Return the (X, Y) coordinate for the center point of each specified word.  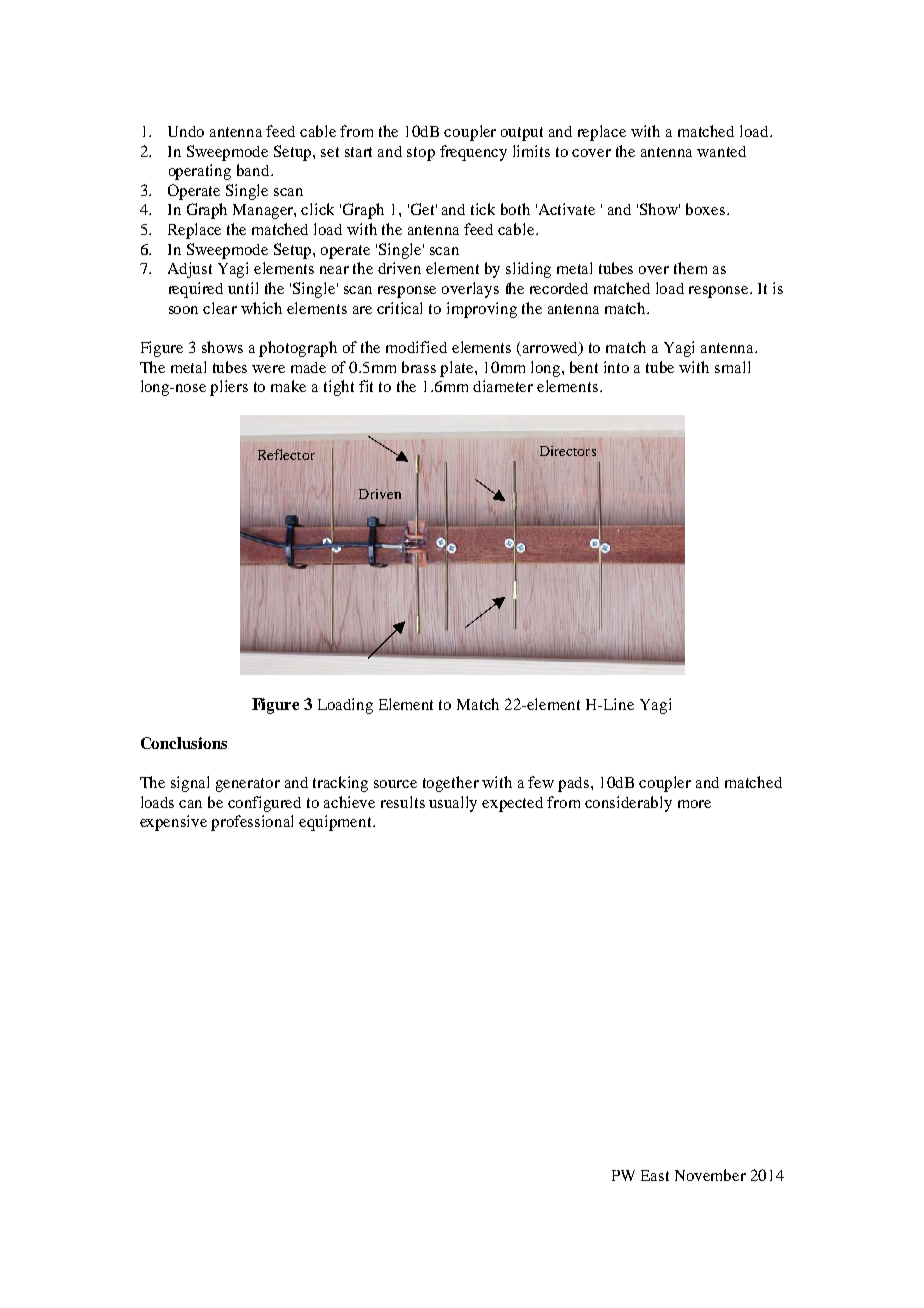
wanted (721, 151)
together (451, 784)
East (655, 1175)
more (694, 804)
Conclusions (184, 743)
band (254, 170)
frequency (473, 153)
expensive (173, 823)
